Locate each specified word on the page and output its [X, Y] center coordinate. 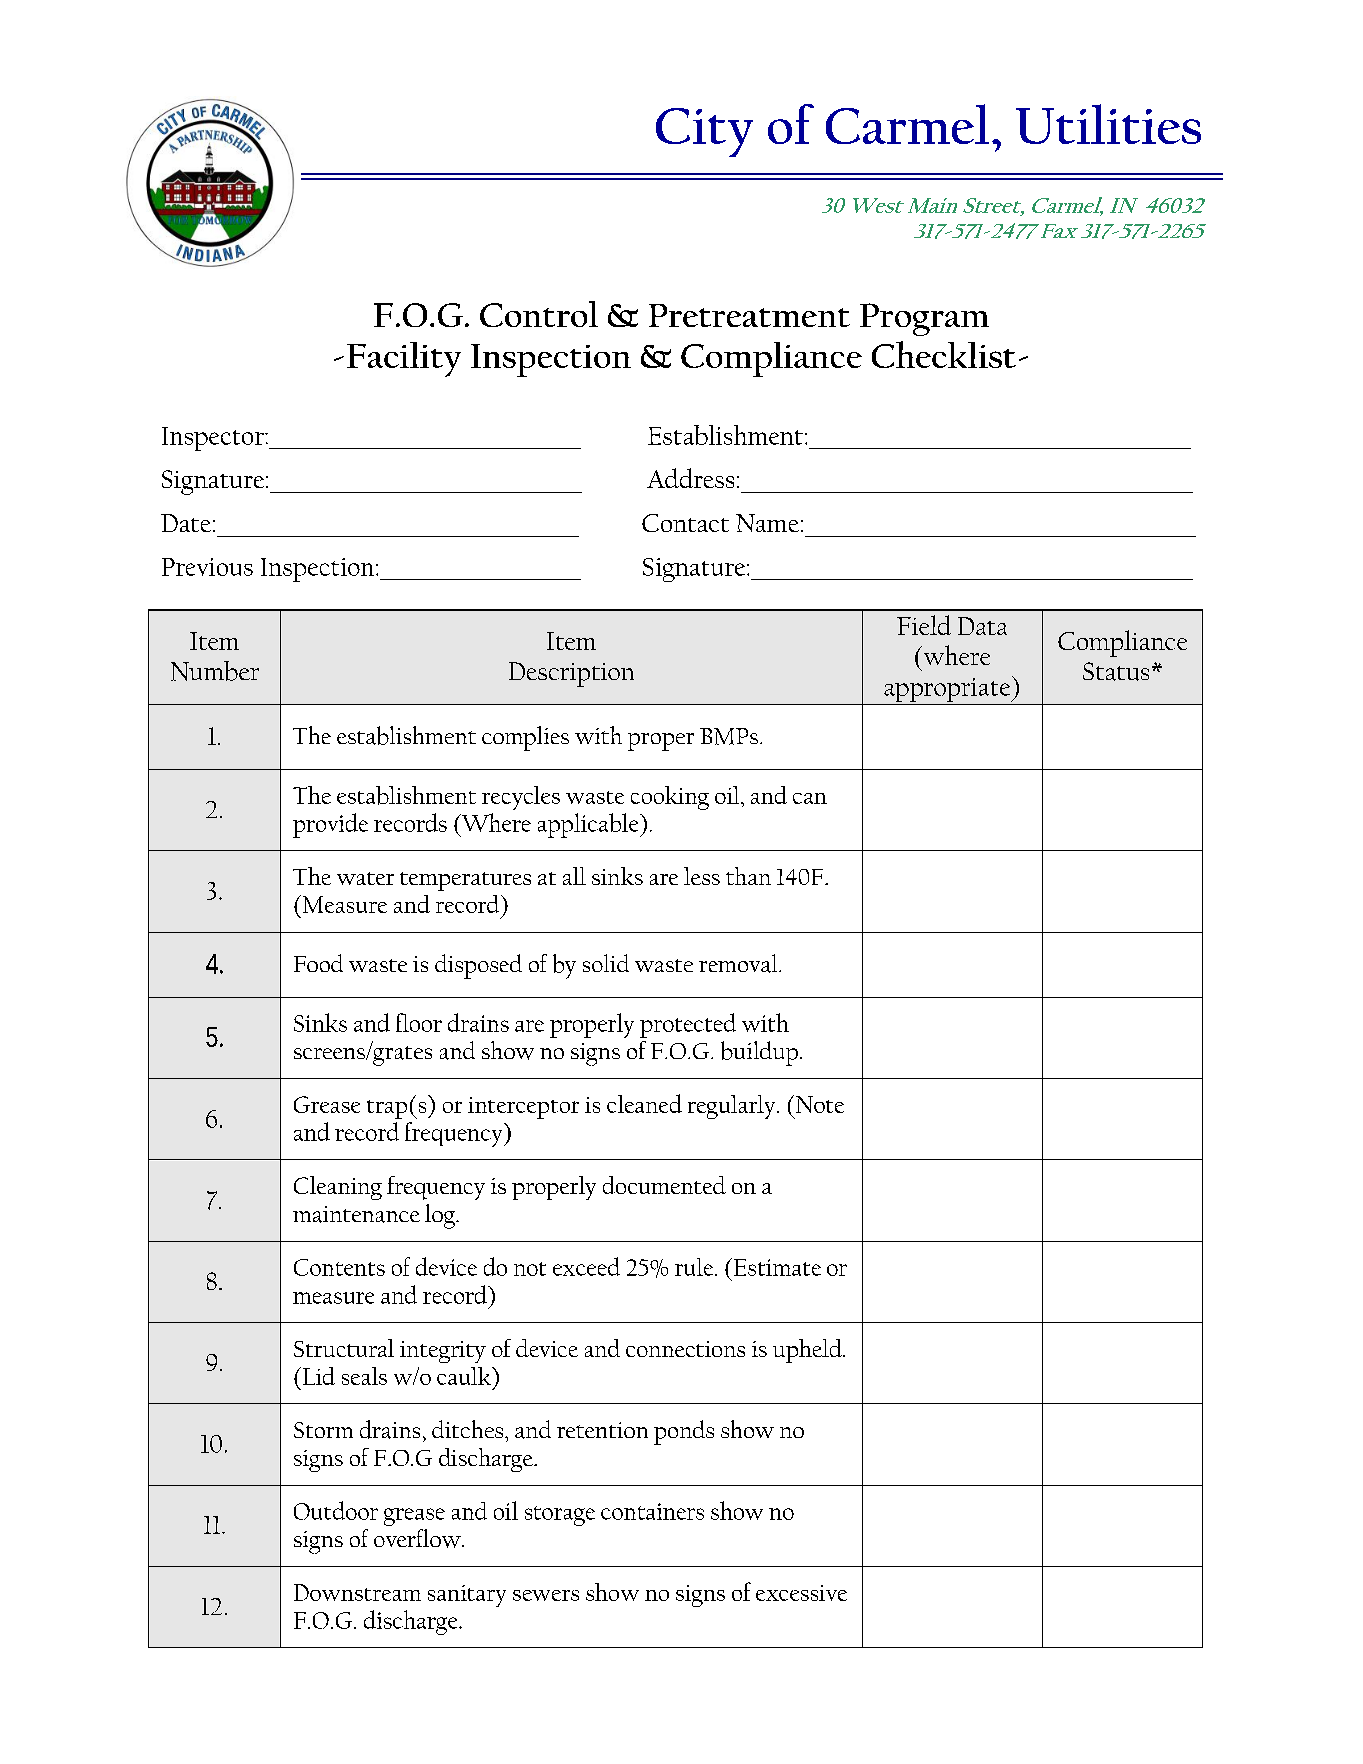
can [810, 798]
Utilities [1108, 124]
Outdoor [336, 1510]
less [702, 876]
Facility [404, 359]
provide [330, 825]
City [704, 132]
